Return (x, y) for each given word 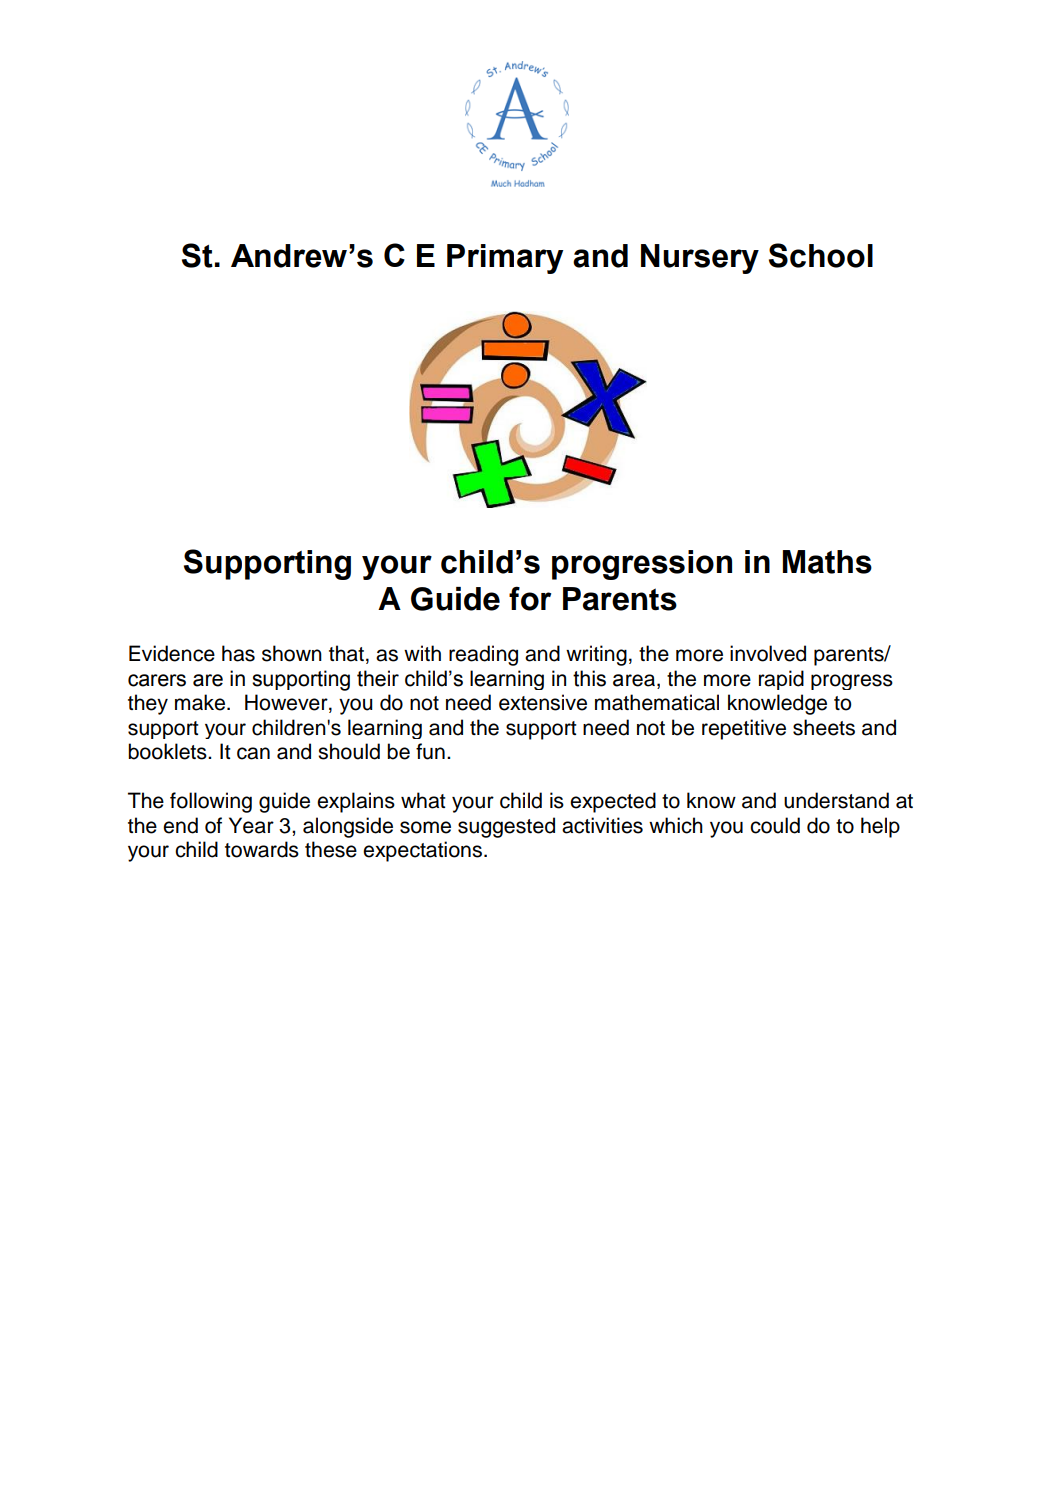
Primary (505, 259)
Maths (827, 562)
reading (483, 655)
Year (251, 825)
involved (768, 653)
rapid (781, 680)
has (238, 653)
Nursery (700, 259)
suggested (506, 827)
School (821, 255)
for (530, 598)
